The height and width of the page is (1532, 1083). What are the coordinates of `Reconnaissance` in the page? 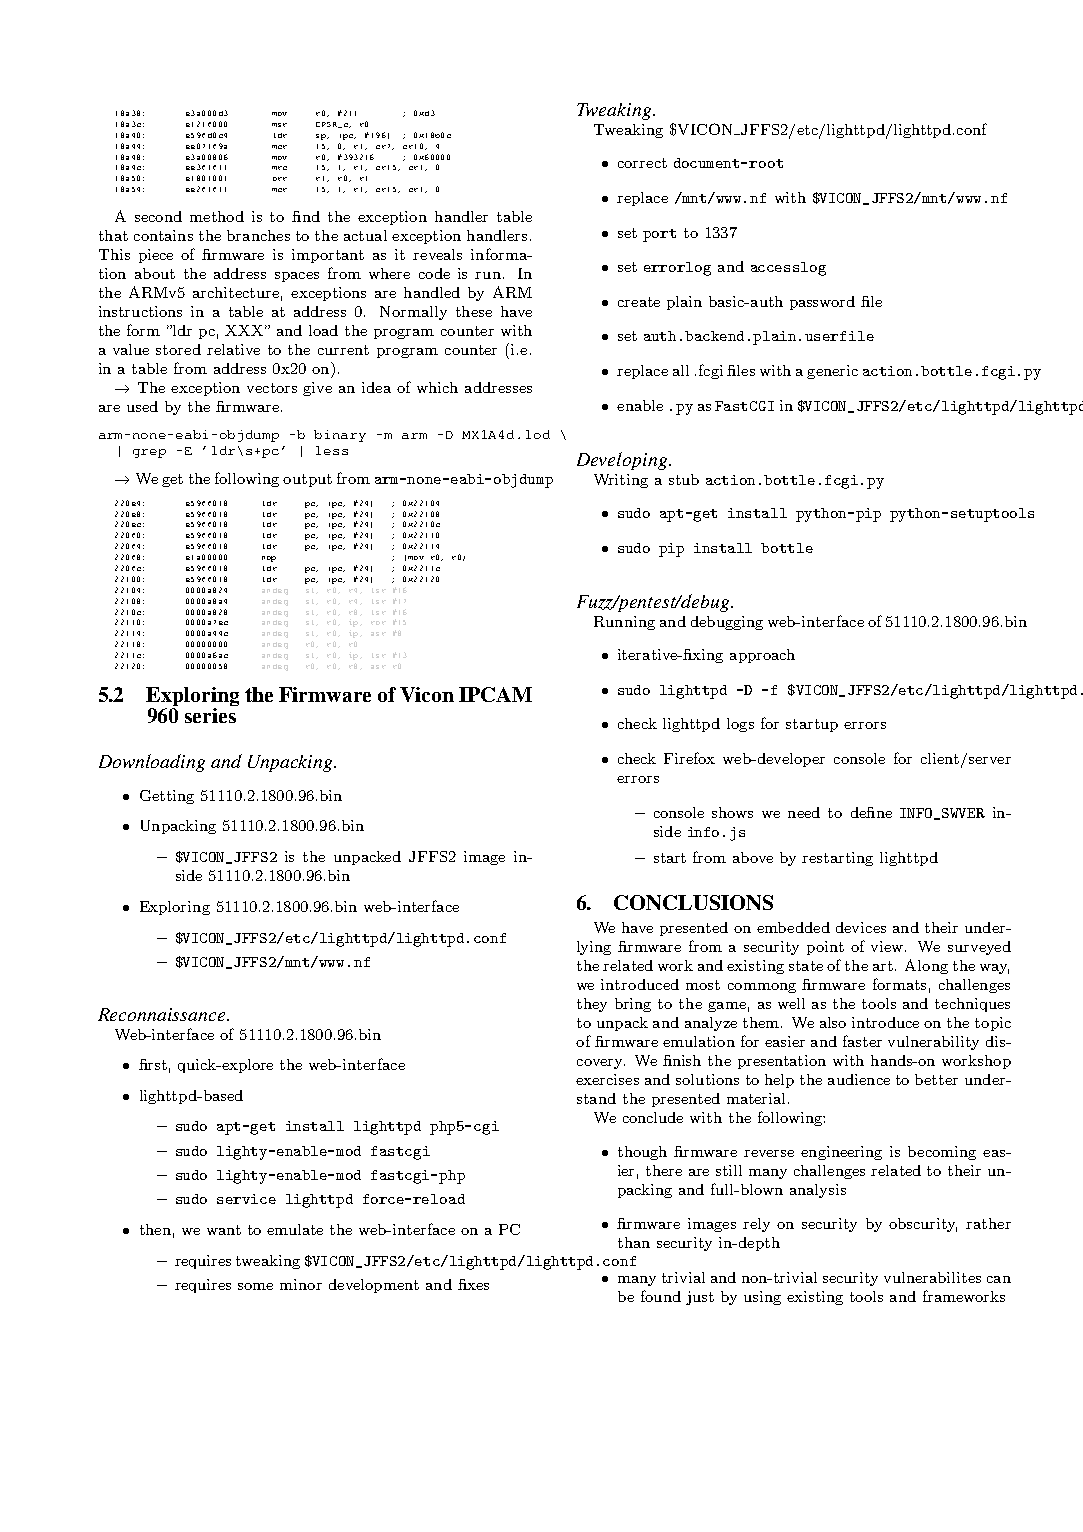 It's located at (163, 1014).
